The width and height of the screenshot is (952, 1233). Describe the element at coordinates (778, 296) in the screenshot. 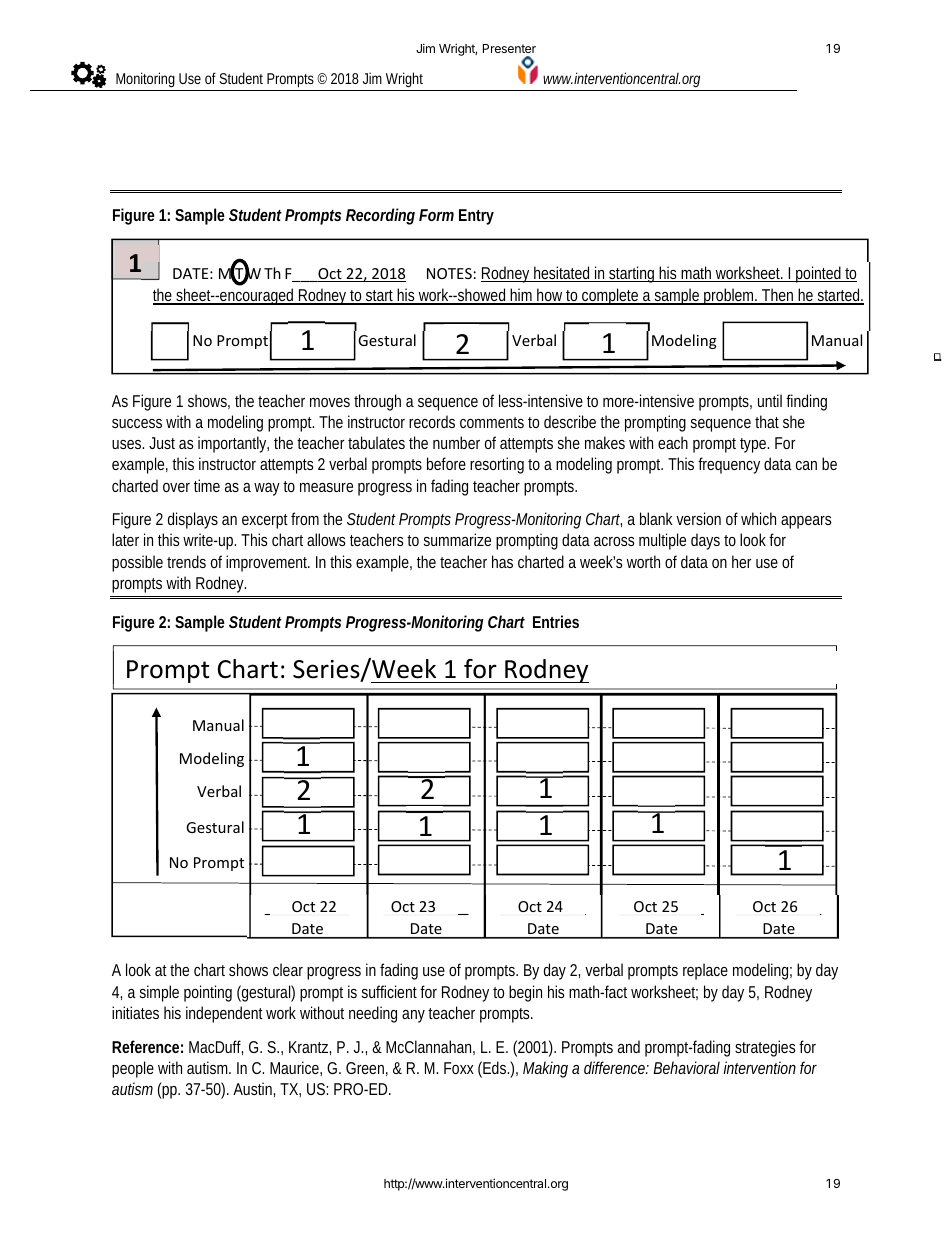

I see `Then` at that location.
